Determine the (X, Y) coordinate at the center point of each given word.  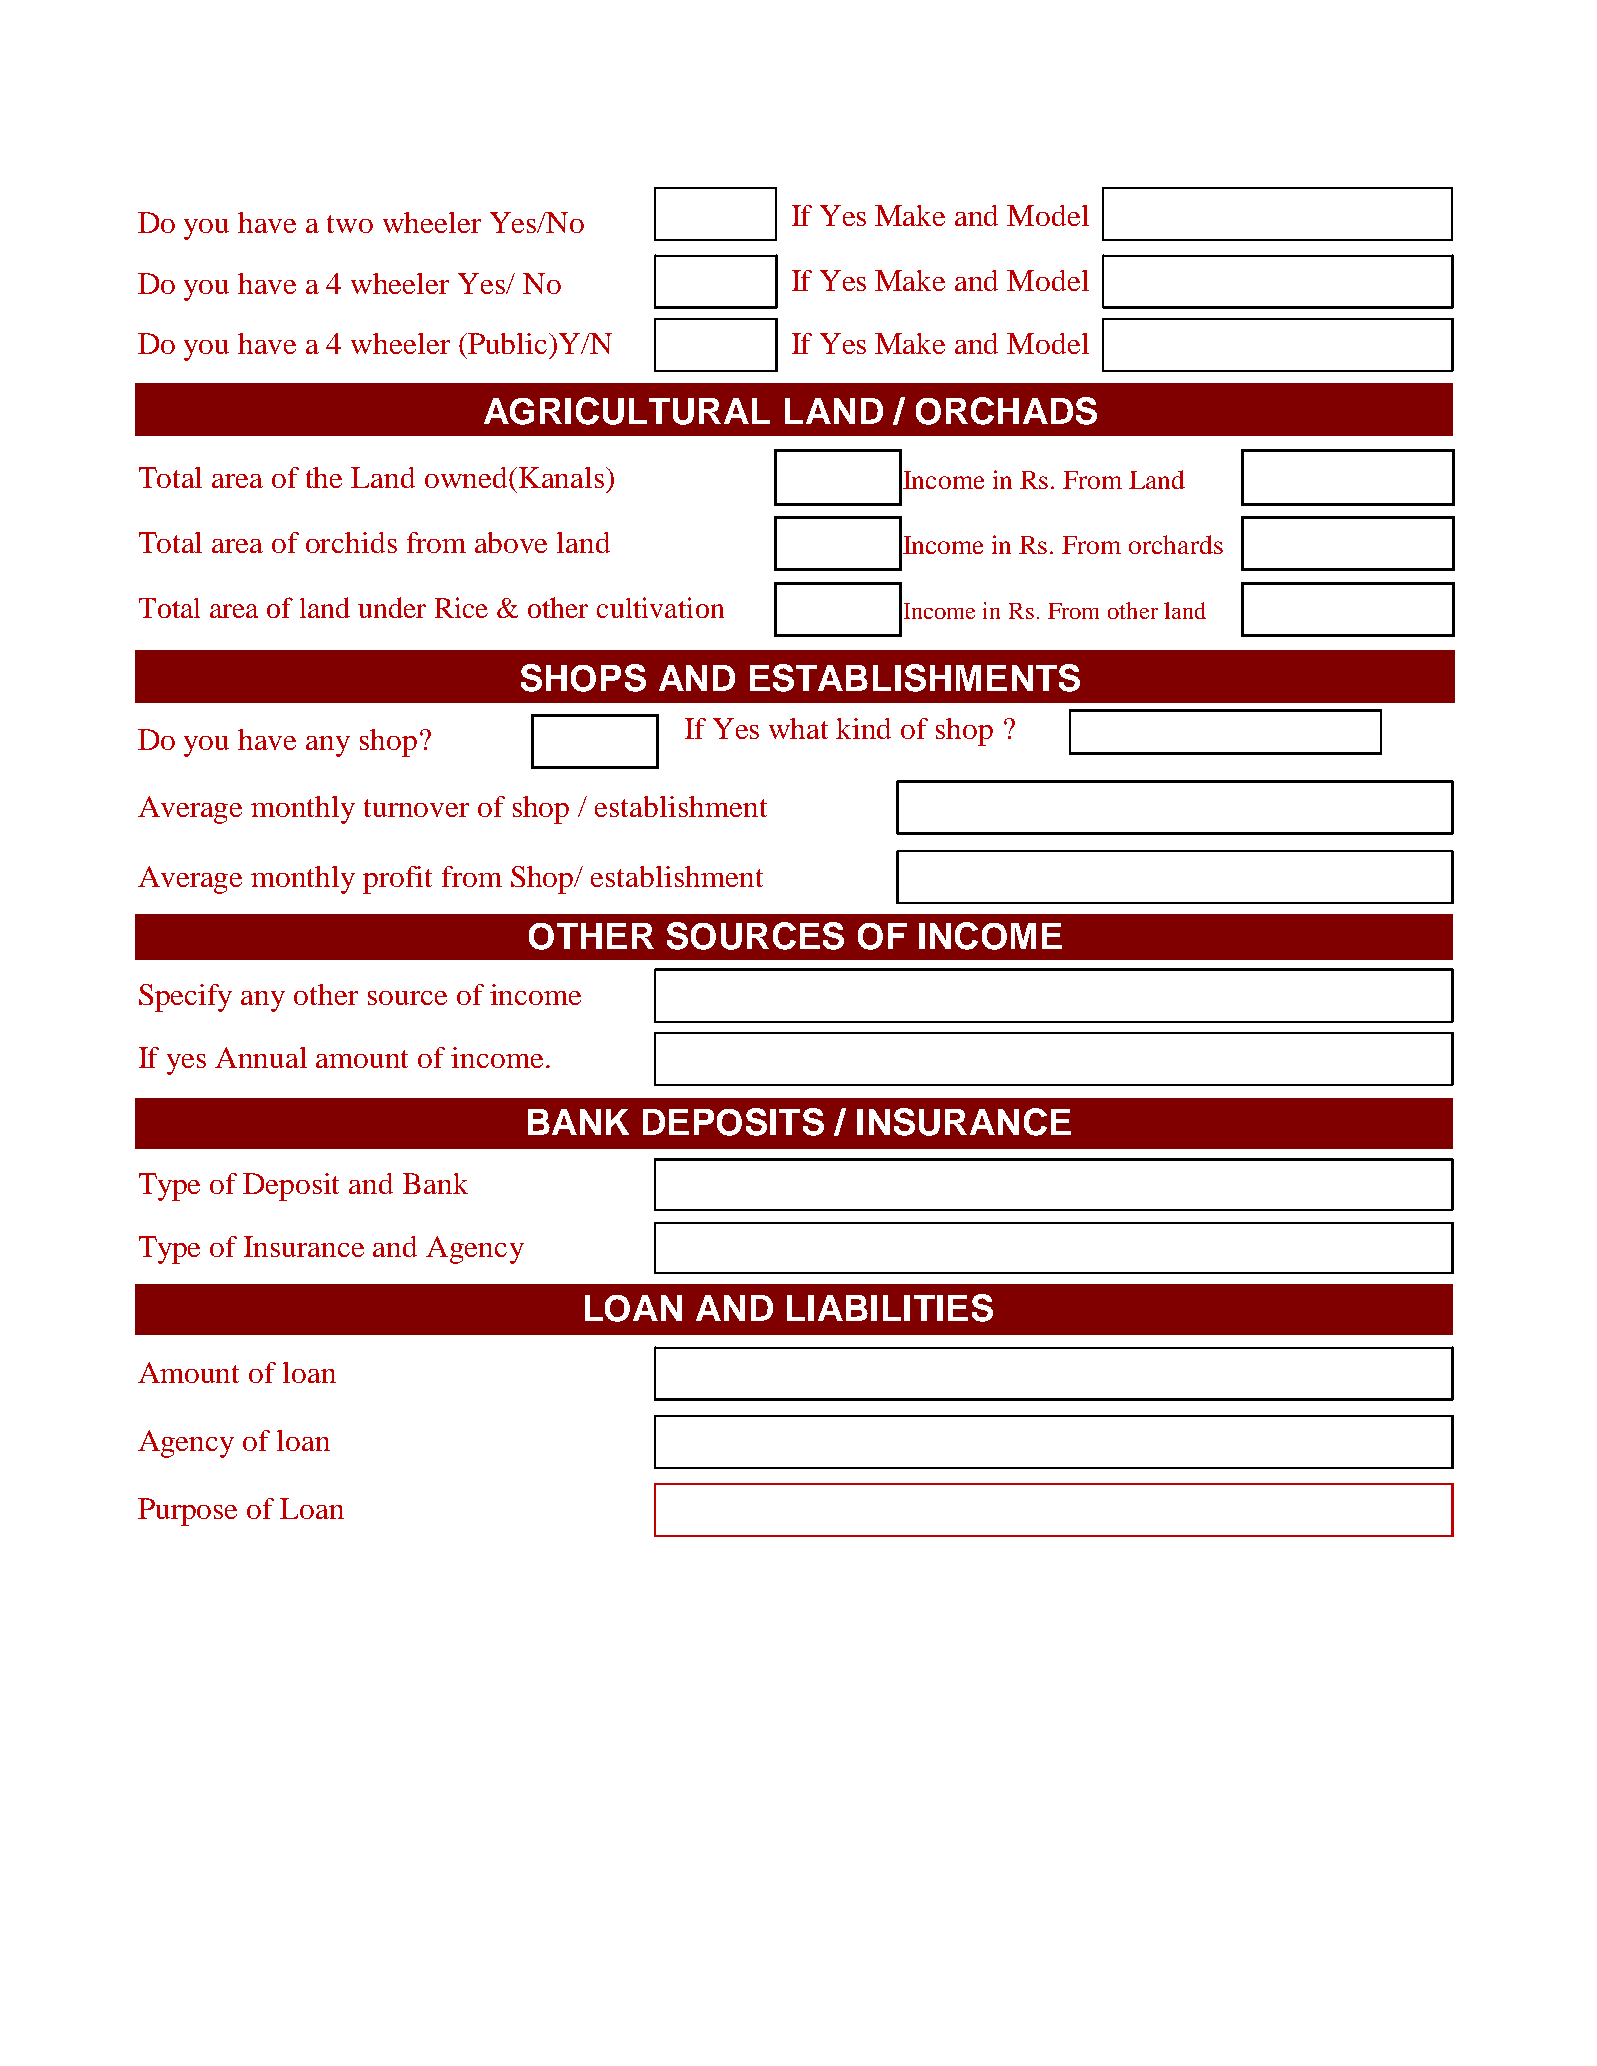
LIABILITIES (890, 1308)
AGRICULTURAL (627, 411)
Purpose (187, 1512)
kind (863, 728)
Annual (261, 1057)
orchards (1176, 544)
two (350, 224)
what (798, 728)
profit (397, 880)
